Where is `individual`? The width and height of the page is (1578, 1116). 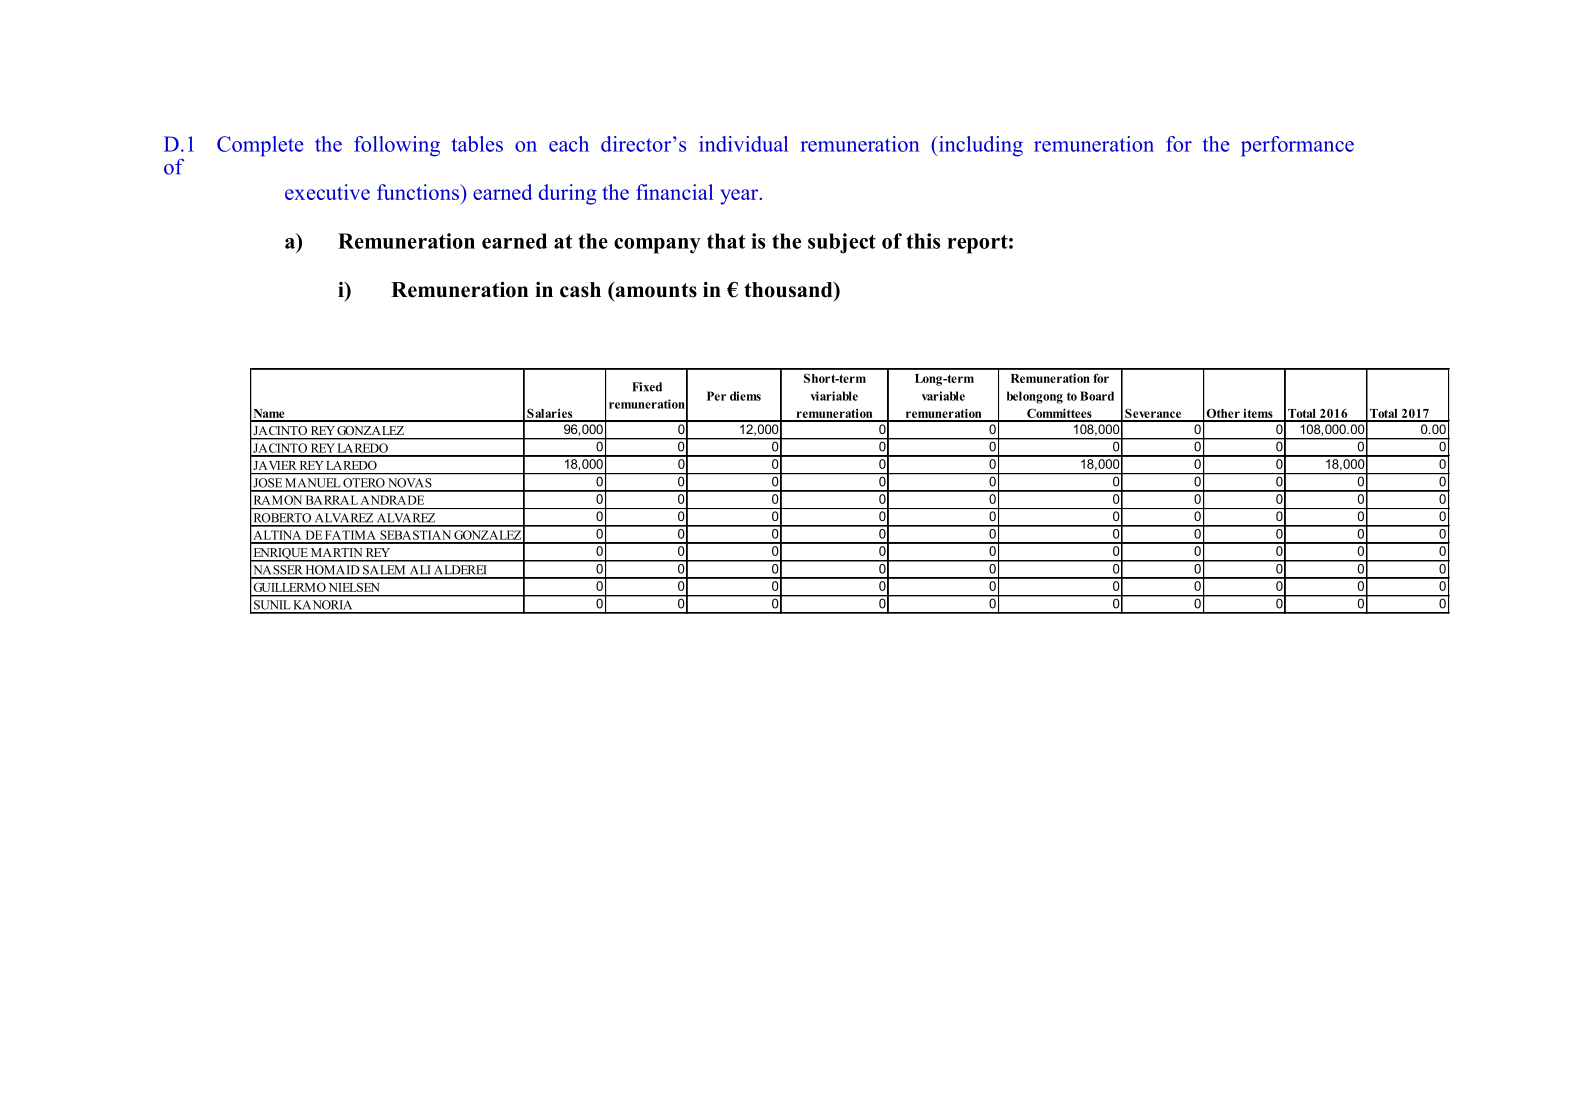 individual is located at coordinates (743, 144).
